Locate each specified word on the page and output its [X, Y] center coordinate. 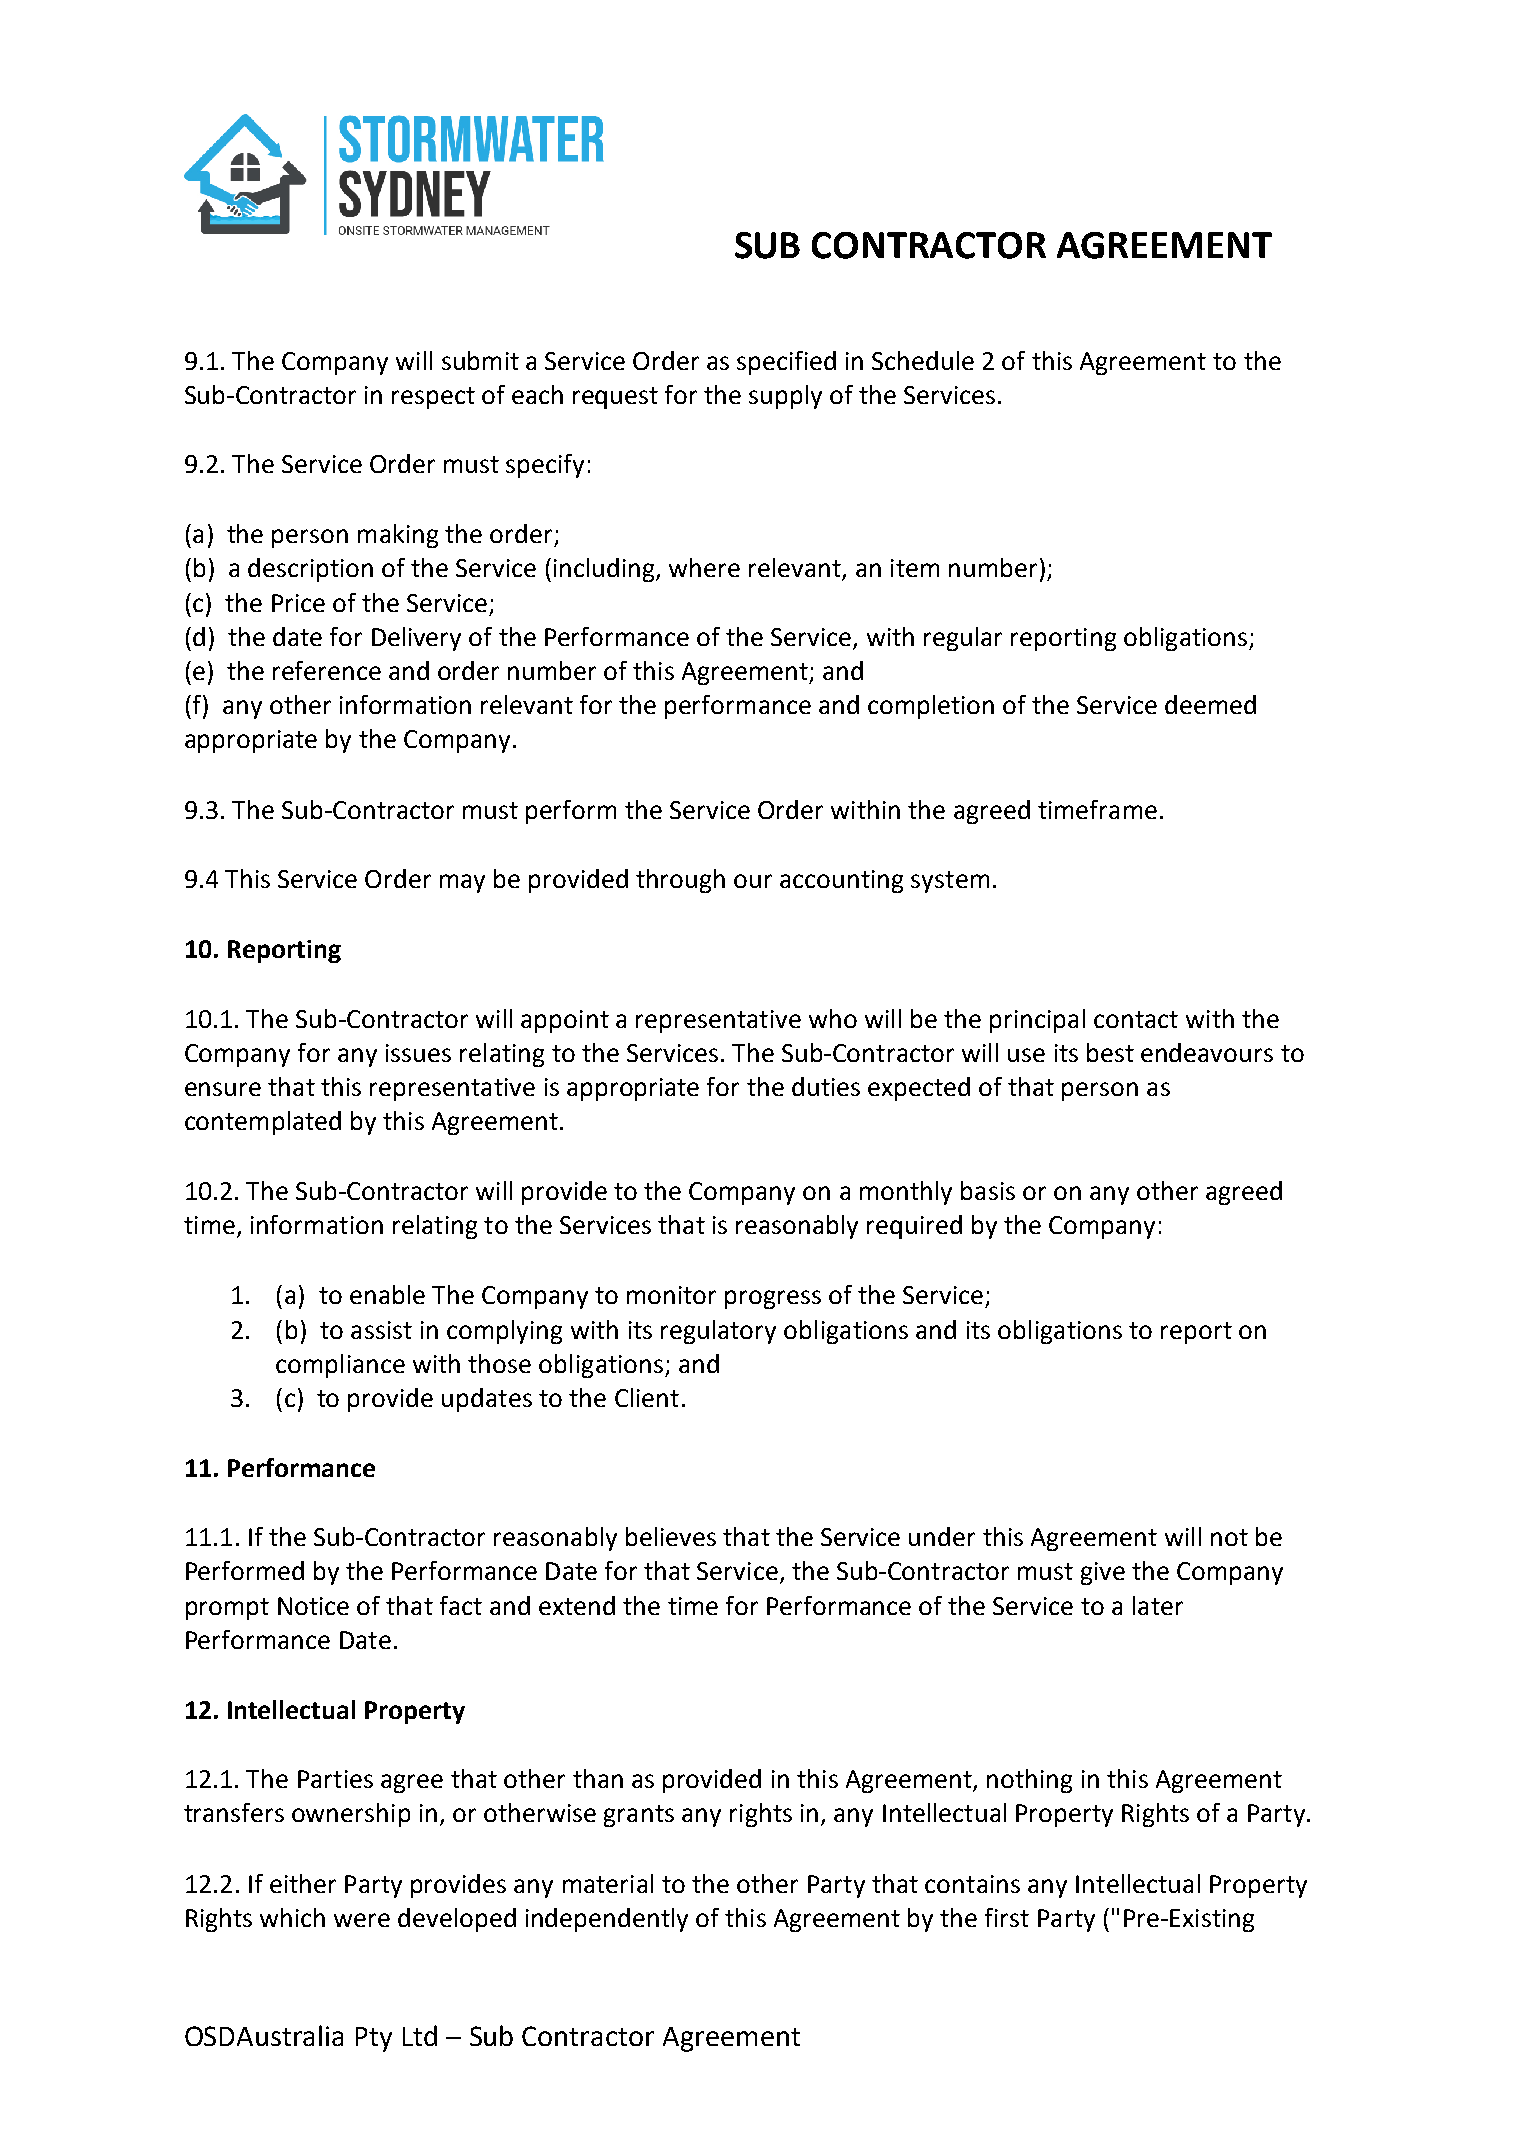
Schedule [923, 360]
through [680, 881]
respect [433, 398]
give [1103, 1573]
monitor [671, 1295]
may [462, 883]
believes [671, 1536]
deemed [1210, 704]
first [1007, 1917]
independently [607, 1920]
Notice [313, 1606]
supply [785, 397]
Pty [374, 2039]
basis [988, 1190]
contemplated [263, 1123]
